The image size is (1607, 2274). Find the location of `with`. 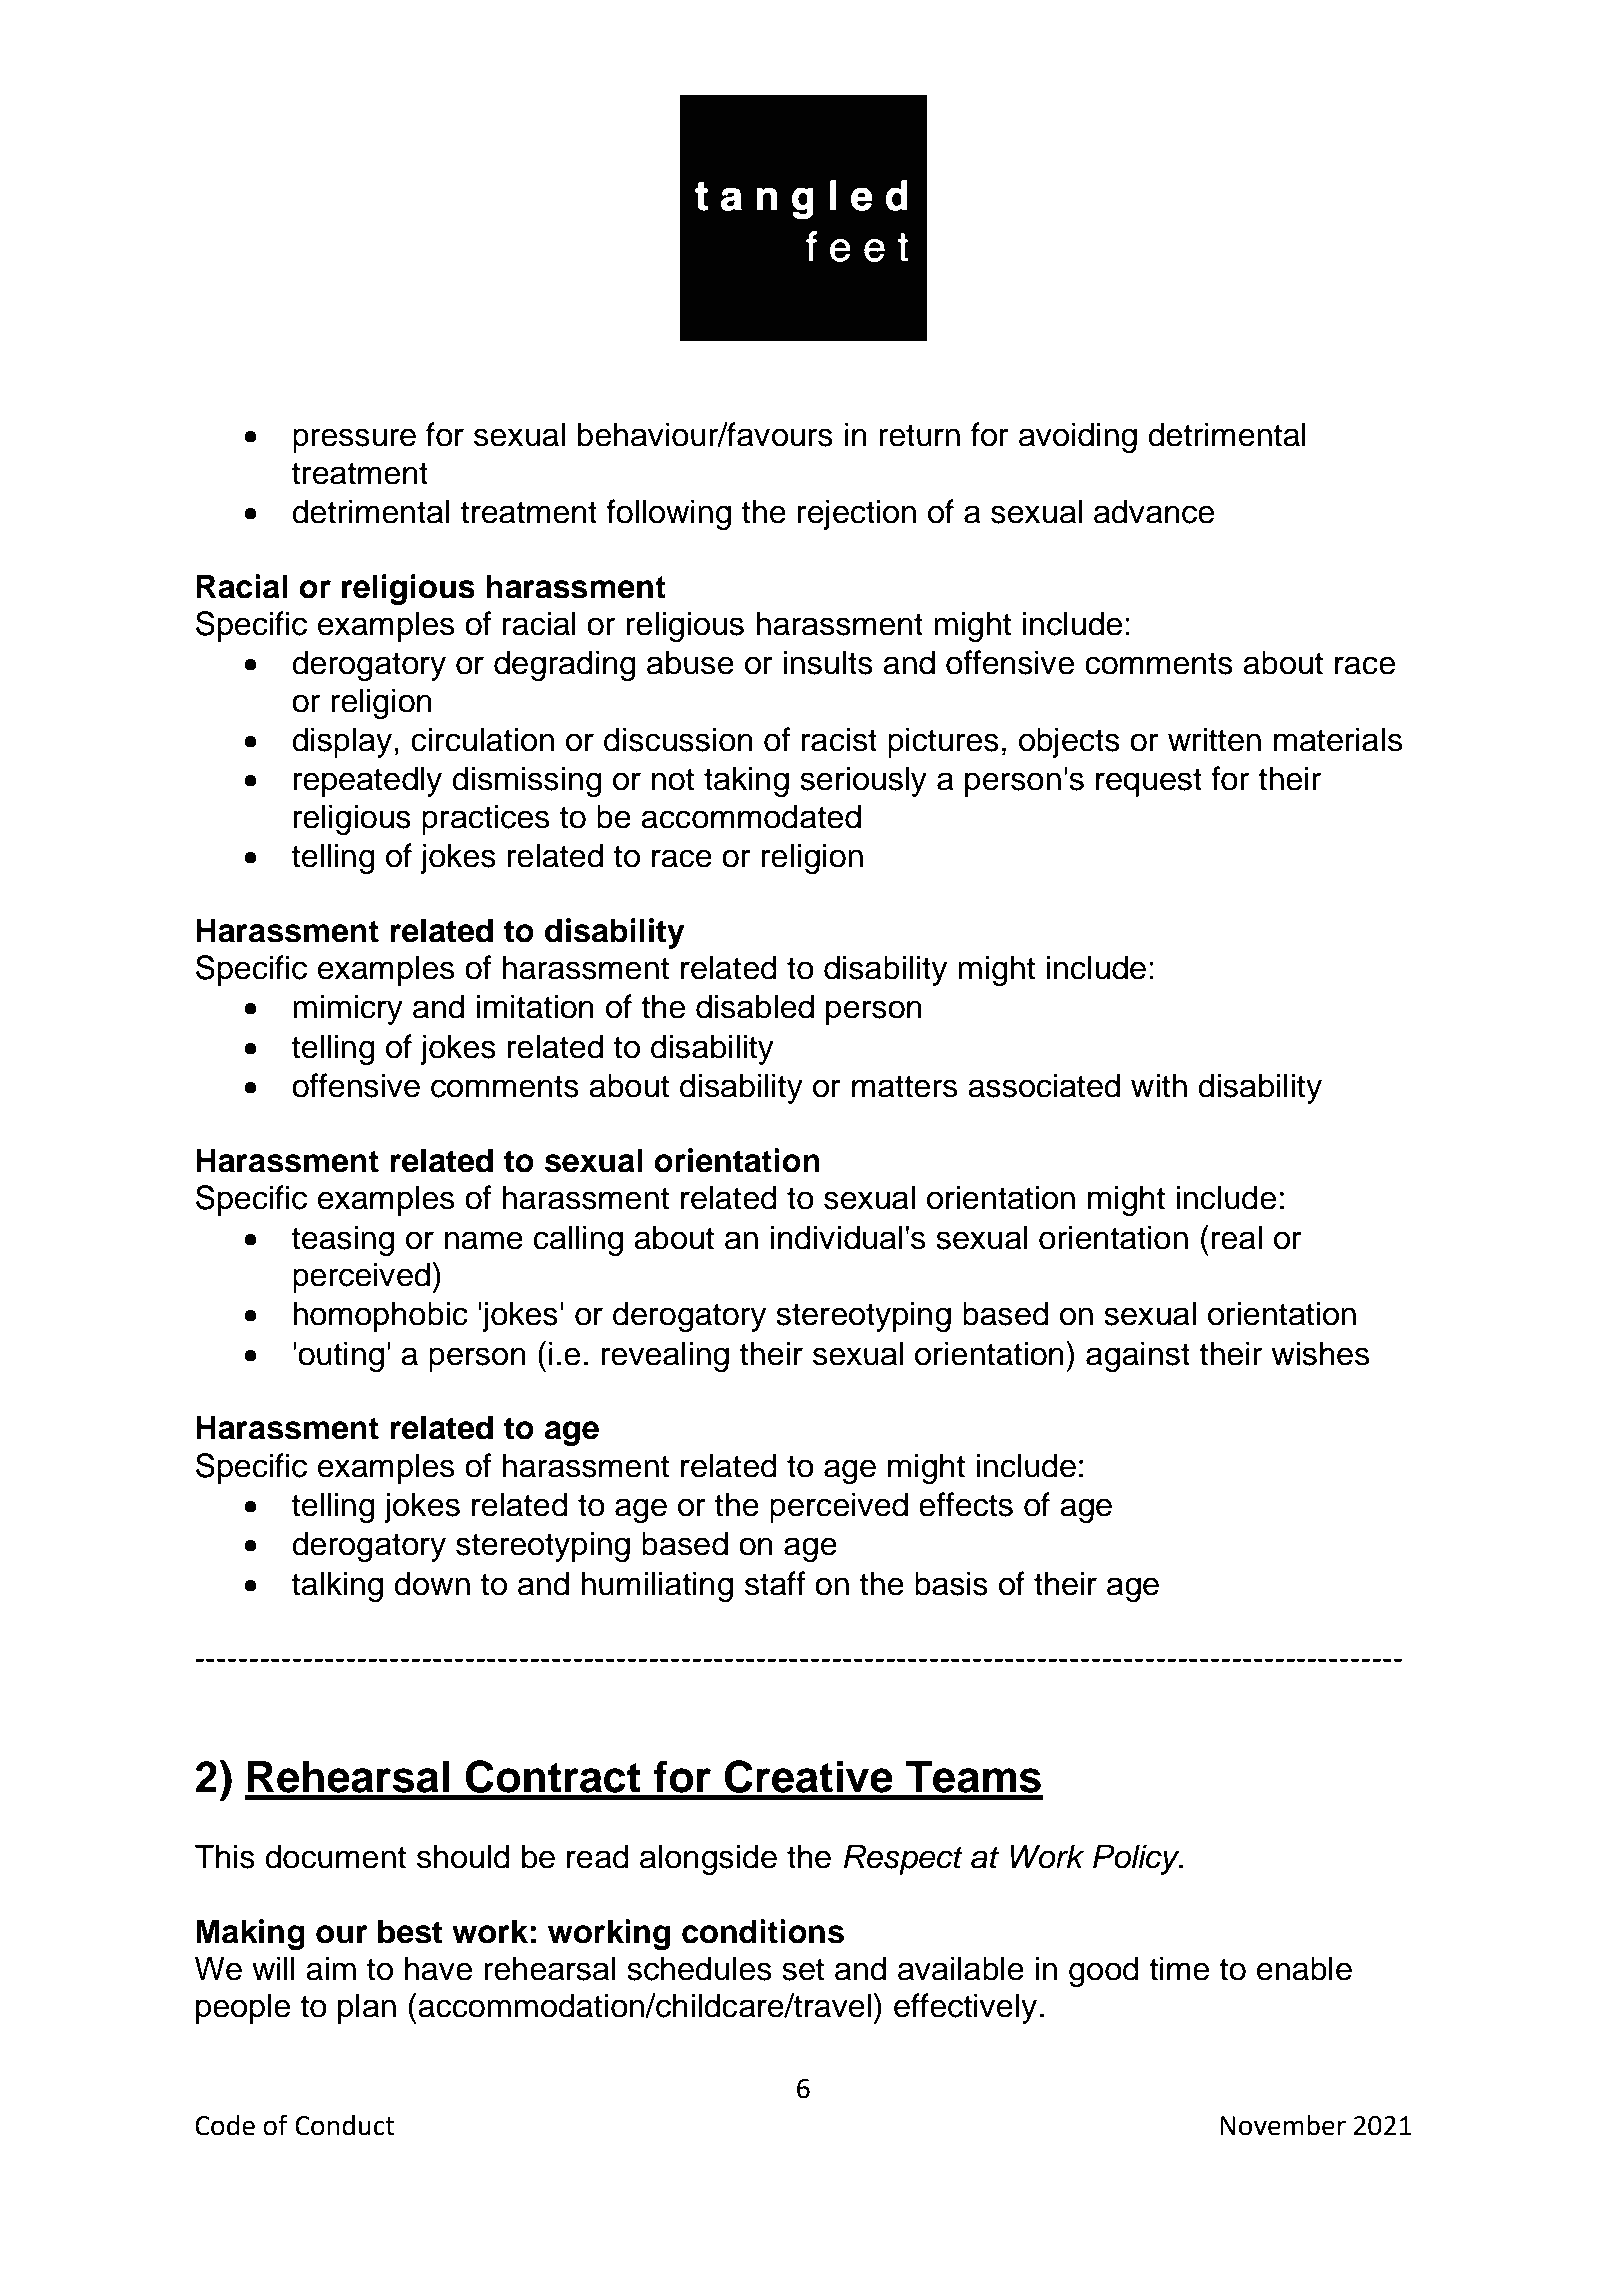

with is located at coordinates (1159, 1085).
